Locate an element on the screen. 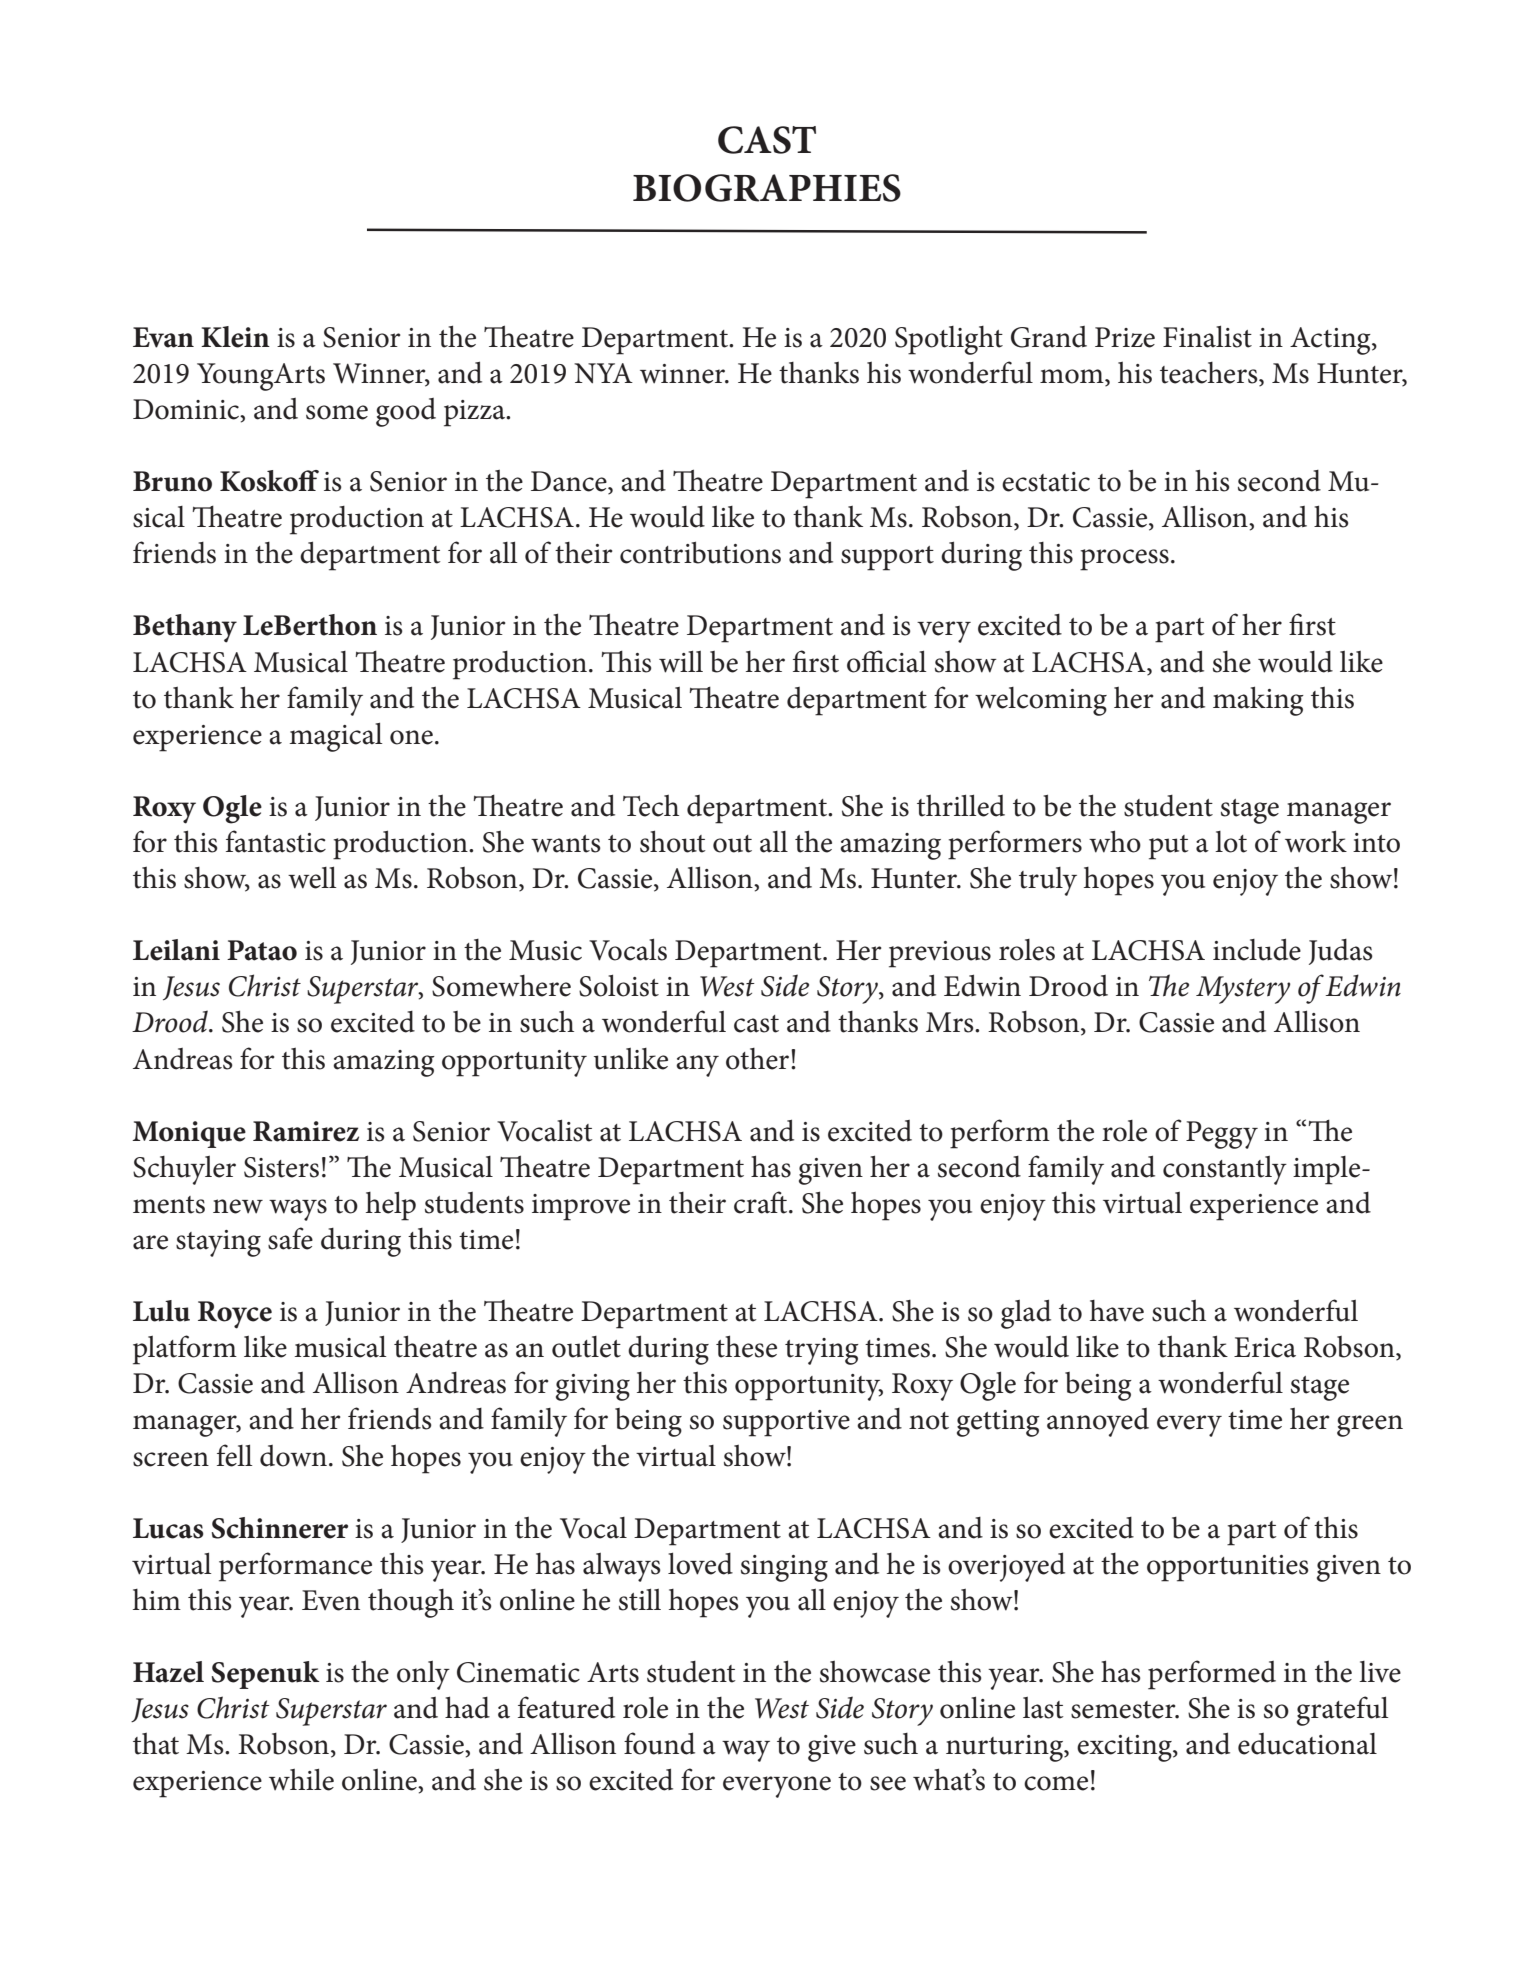  these is located at coordinates (746, 1346).
